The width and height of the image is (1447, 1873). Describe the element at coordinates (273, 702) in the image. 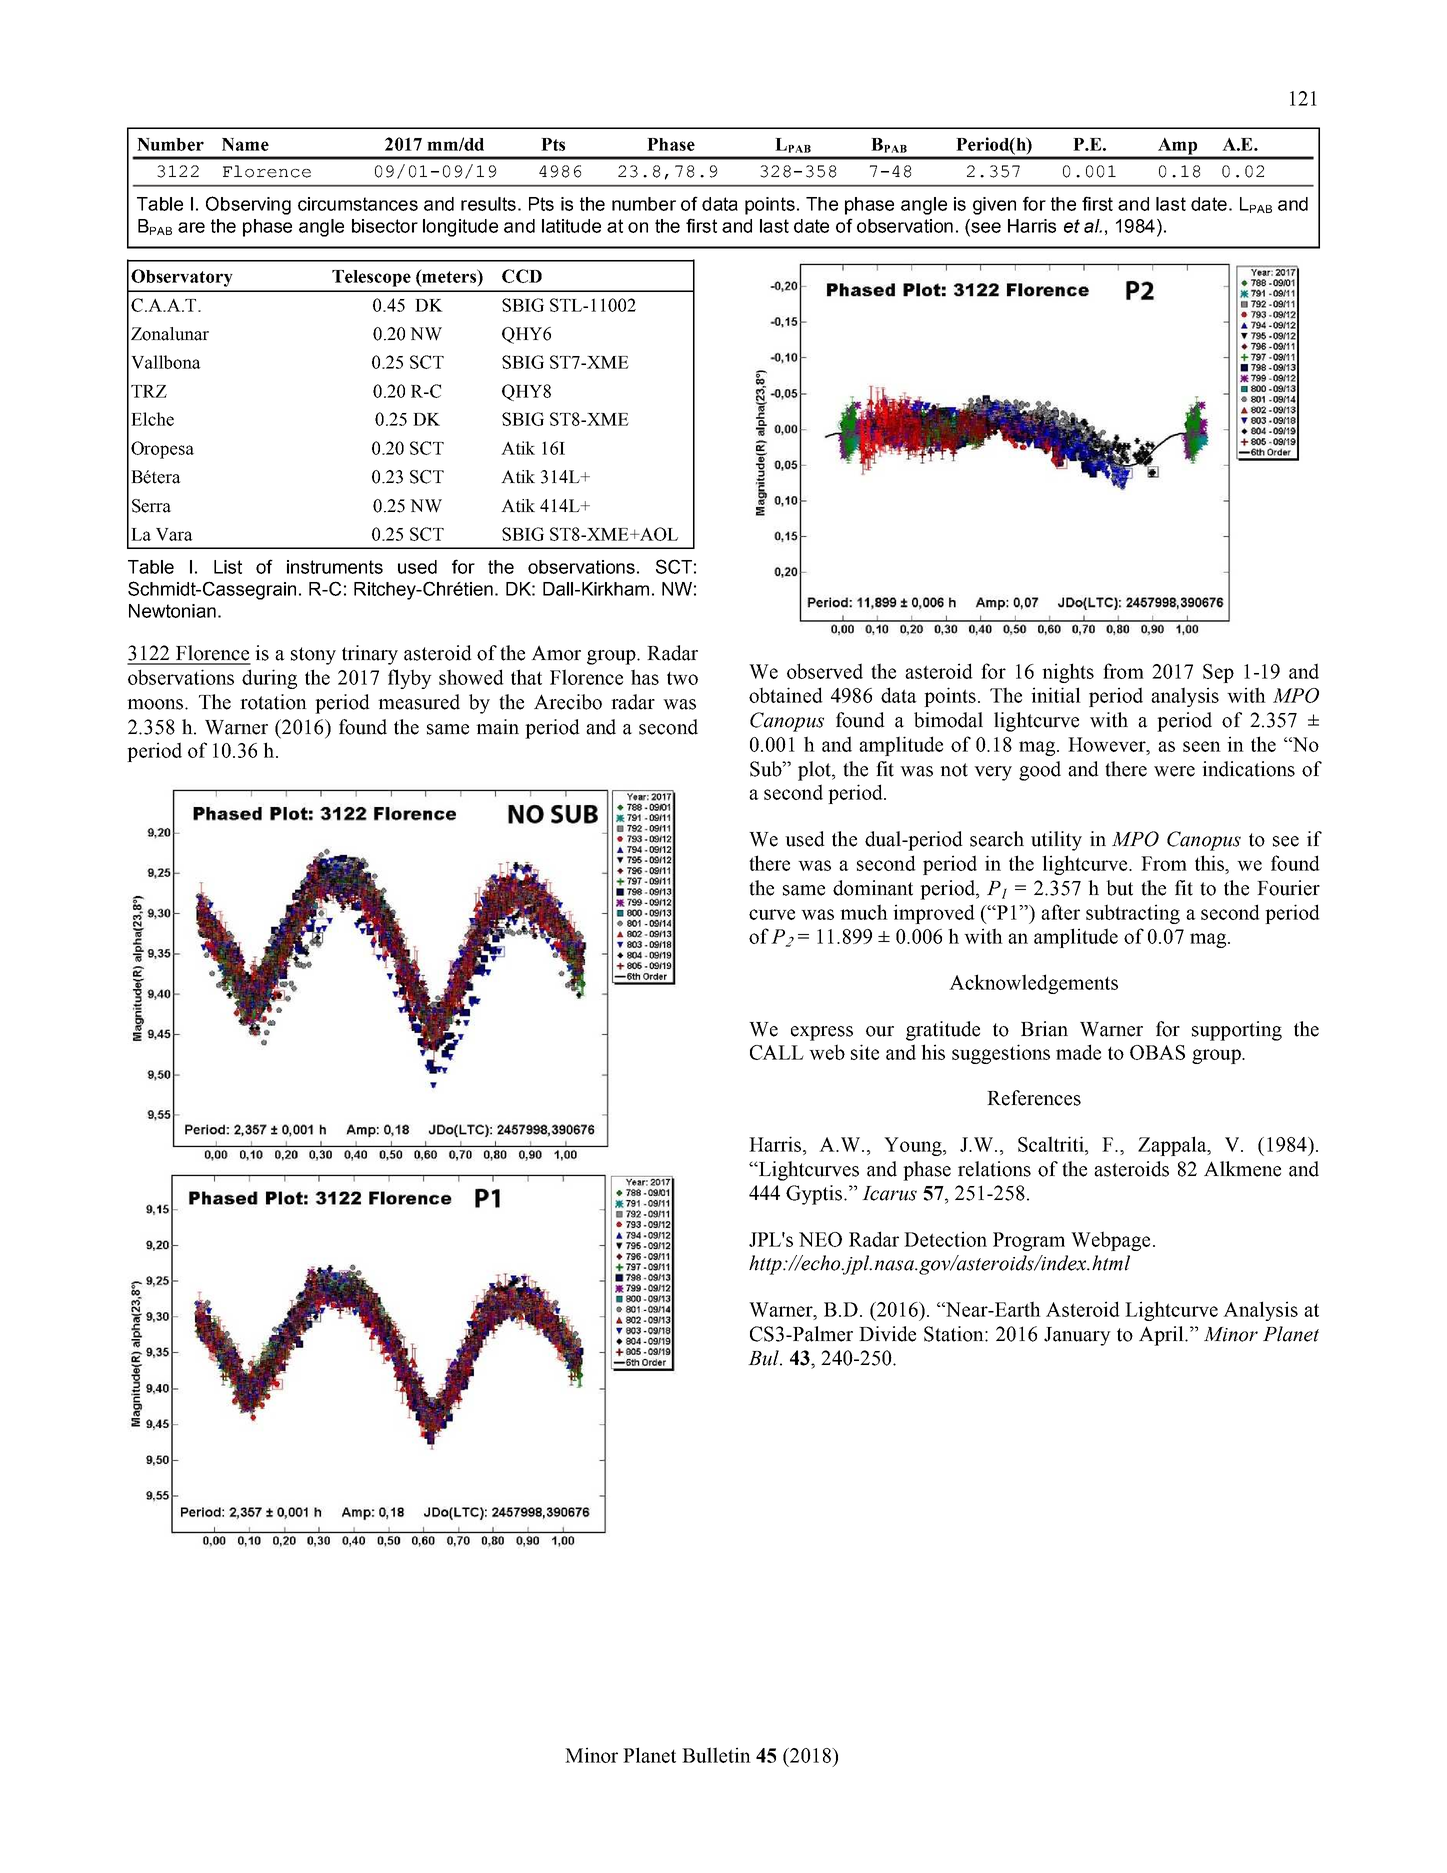

I see `rotation` at that location.
